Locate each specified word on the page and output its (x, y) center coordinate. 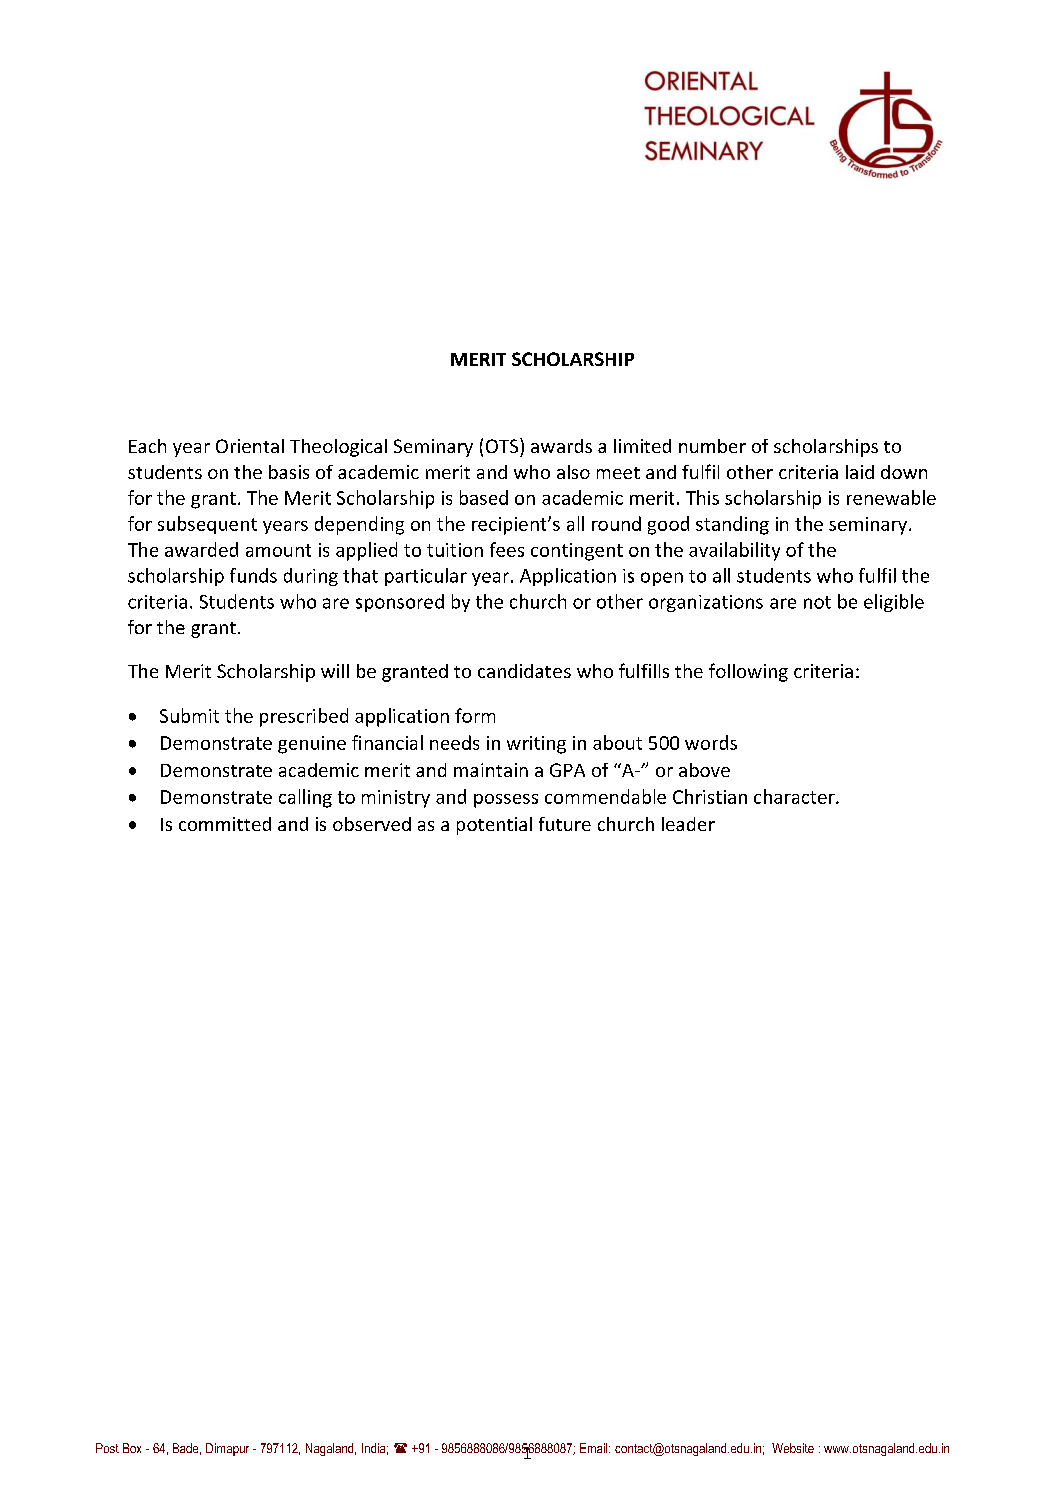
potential (494, 826)
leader (688, 824)
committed (225, 824)
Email (595, 1448)
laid (860, 472)
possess (506, 801)
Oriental (250, 446)
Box (132, 1448)
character (795, 796)
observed (372, 824)
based (484, 497)
